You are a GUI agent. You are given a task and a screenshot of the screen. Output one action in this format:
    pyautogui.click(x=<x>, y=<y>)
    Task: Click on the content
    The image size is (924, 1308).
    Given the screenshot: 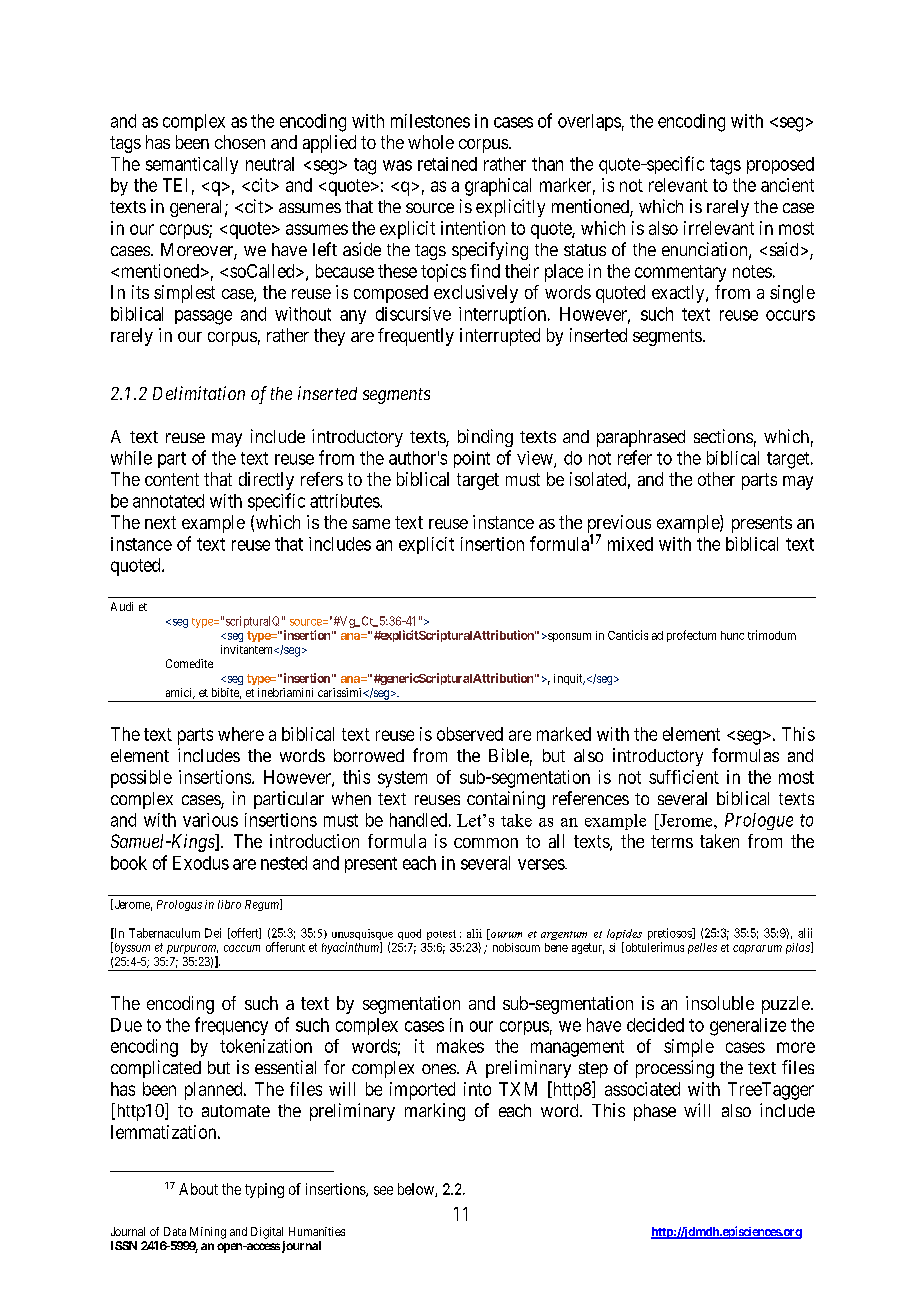 What is the action you would take?
    pyautogui.click(x=172, y=479)
